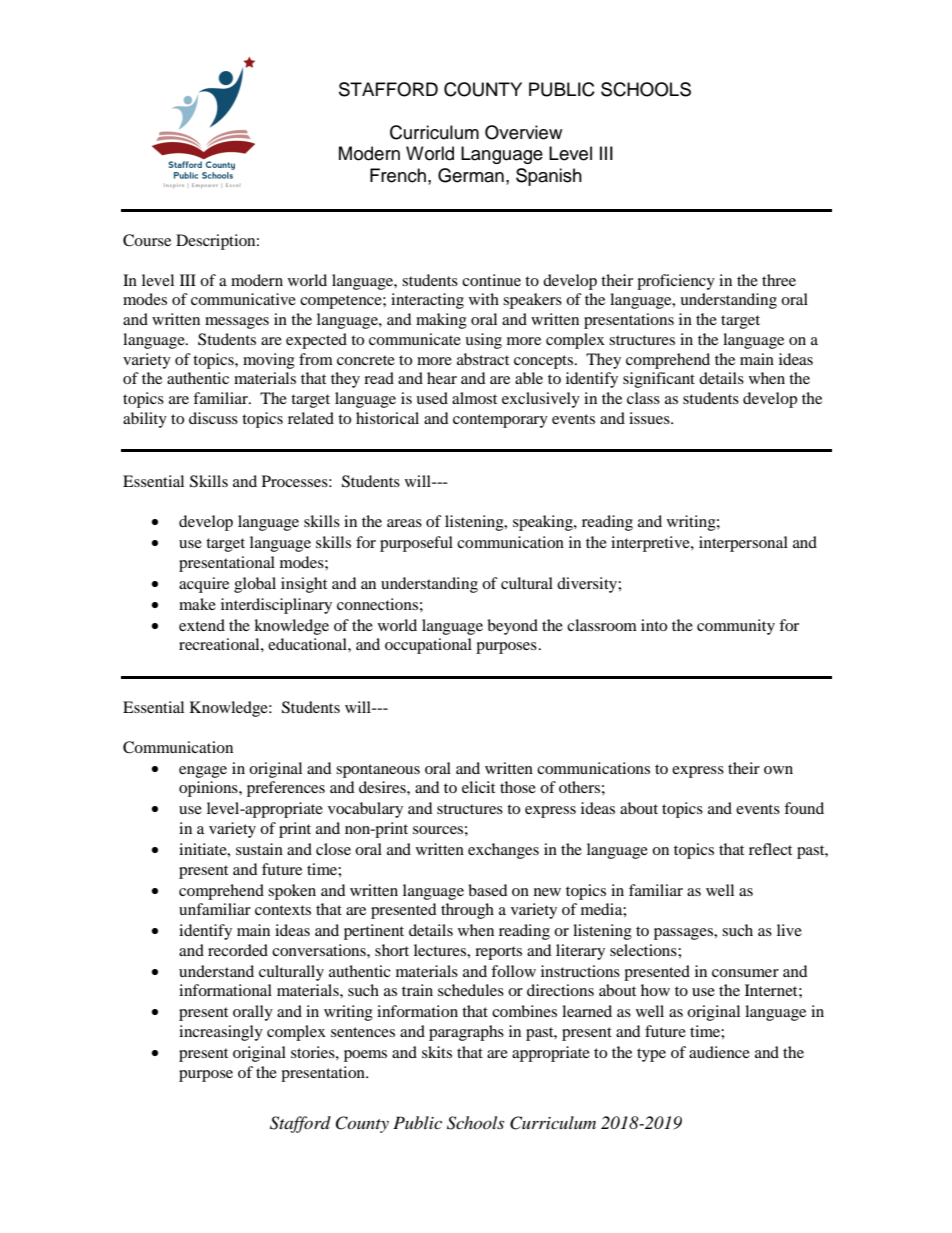 The image size is (952, 1233). What do you see at coordinates (204, 585) in the image?
I see `acquire` at bounding box center [204, 585].
